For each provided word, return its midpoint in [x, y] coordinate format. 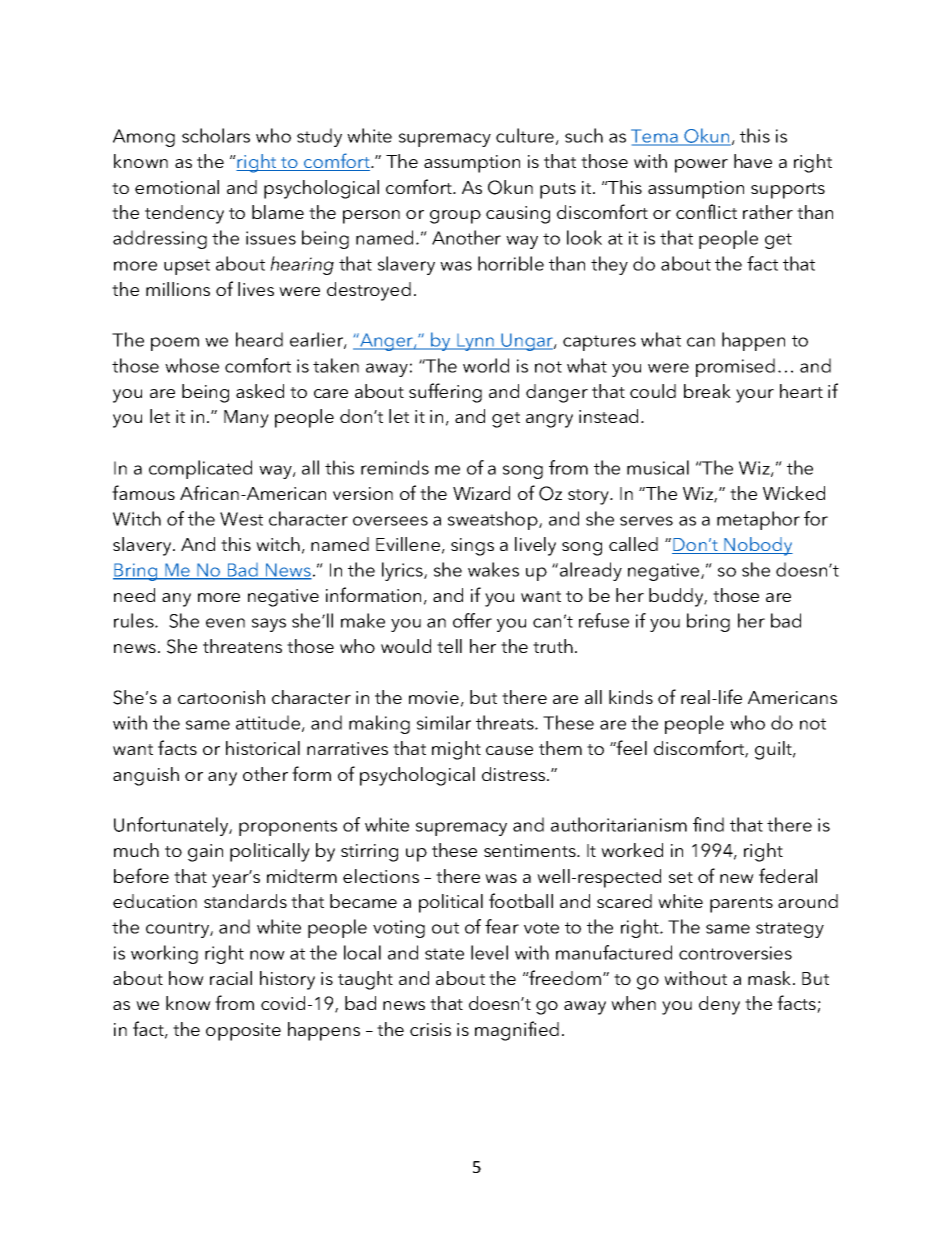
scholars [216, 135]
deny [719, 1005]
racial [231, 978]
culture [526, 136]
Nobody [757, 546]
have [753, 161]
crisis [430, 1029]
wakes [493, 569]
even [225, 623]
